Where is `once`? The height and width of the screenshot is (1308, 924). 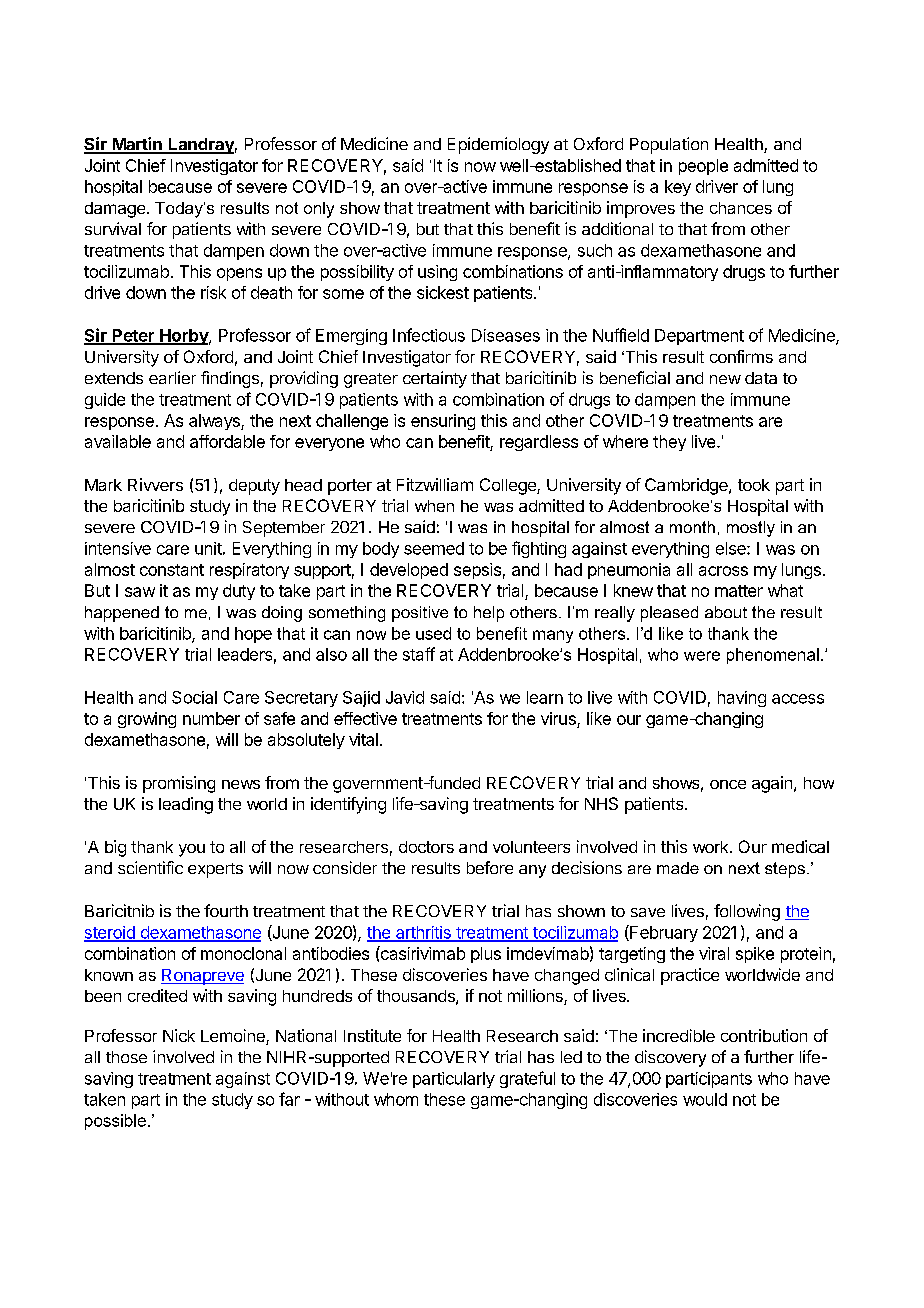 once is located at coordinates (728, 784).
